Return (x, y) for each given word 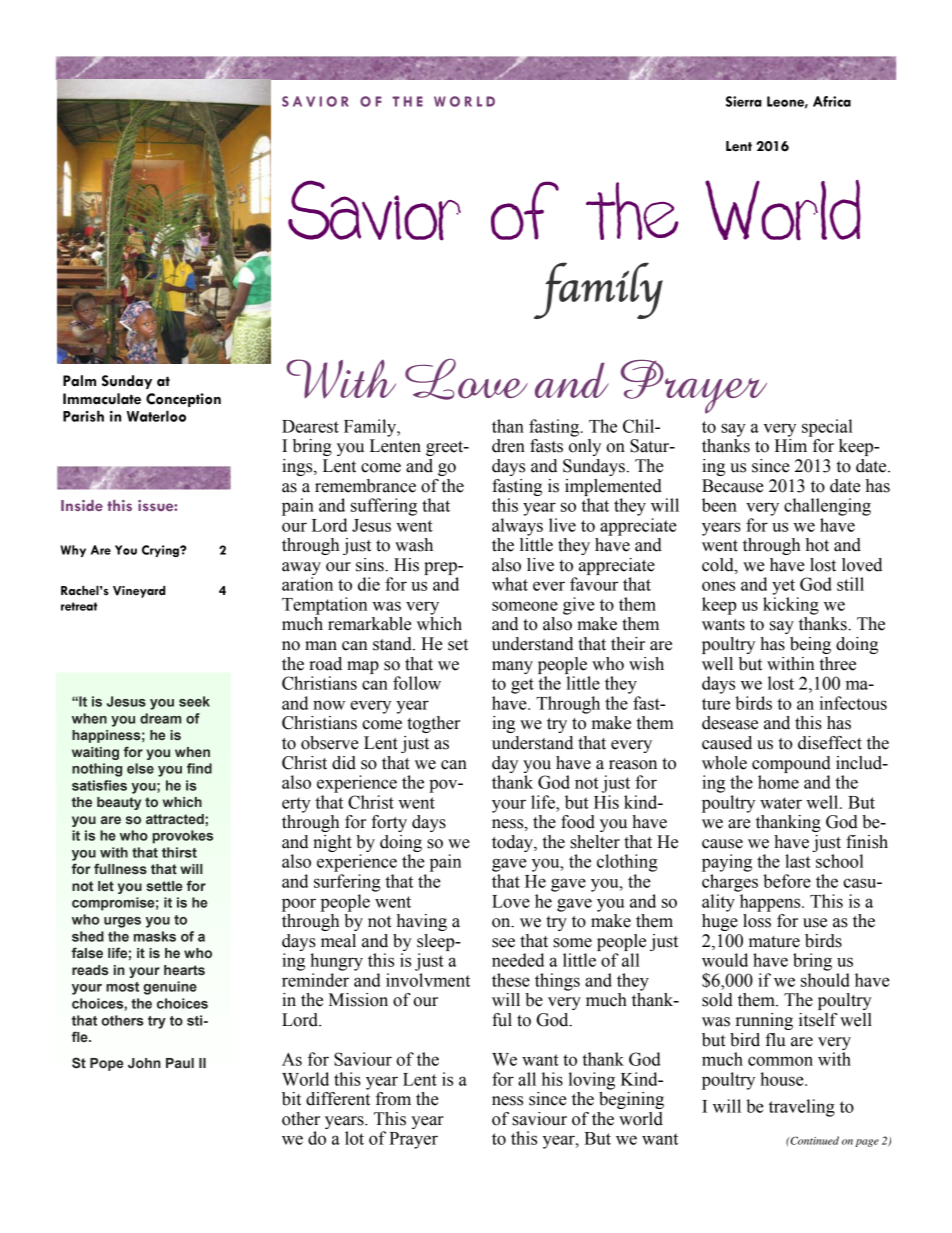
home (778, 782)
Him (791, 445)
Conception (183, 400)
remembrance (365, 486)
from (393, 1099)
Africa (832, 101)
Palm (79, 381)
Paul (180, 1063)
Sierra (744, 101)
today (513, 843)
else (140, 768)
